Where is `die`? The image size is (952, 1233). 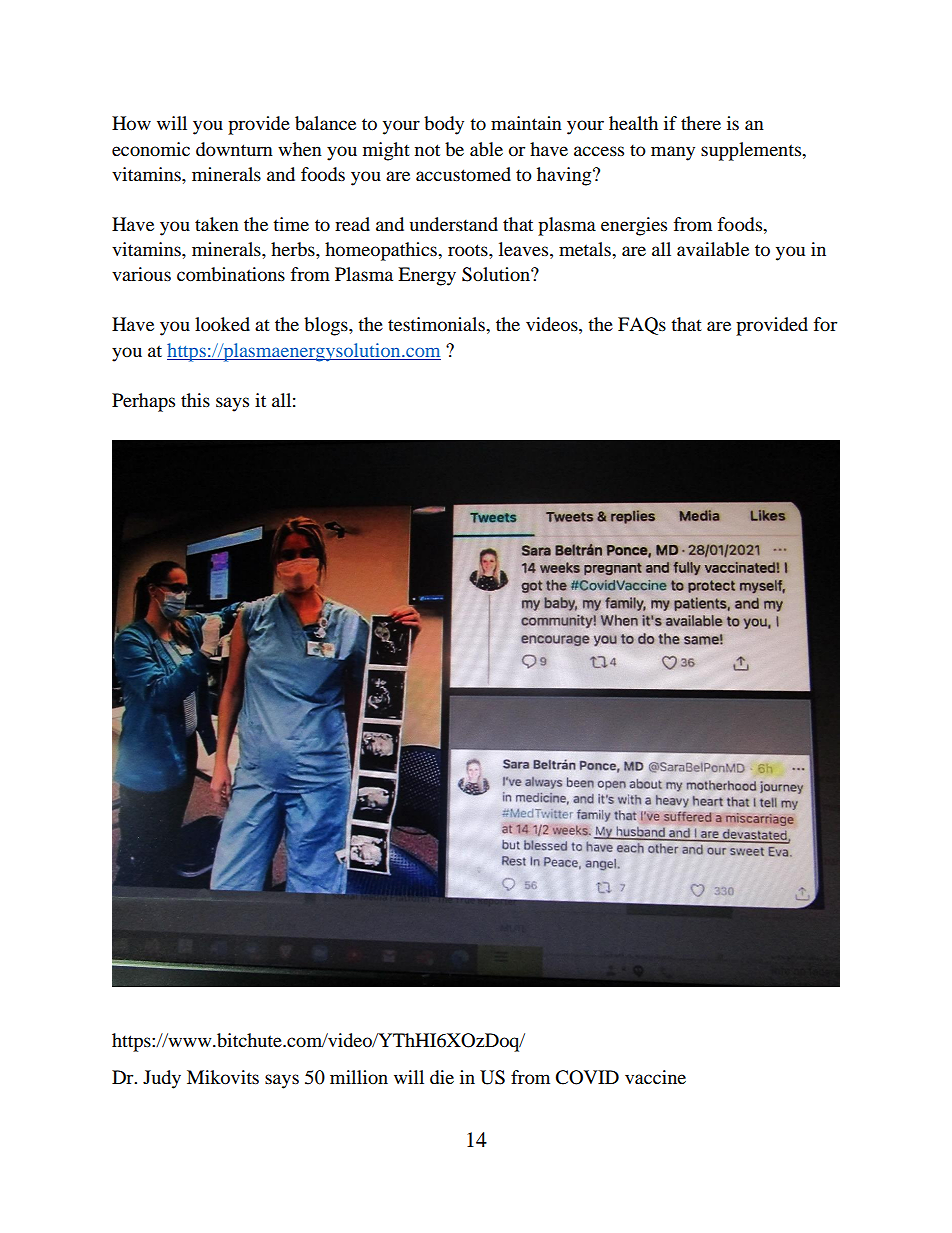 die is located at coordinates (442, 1077).
